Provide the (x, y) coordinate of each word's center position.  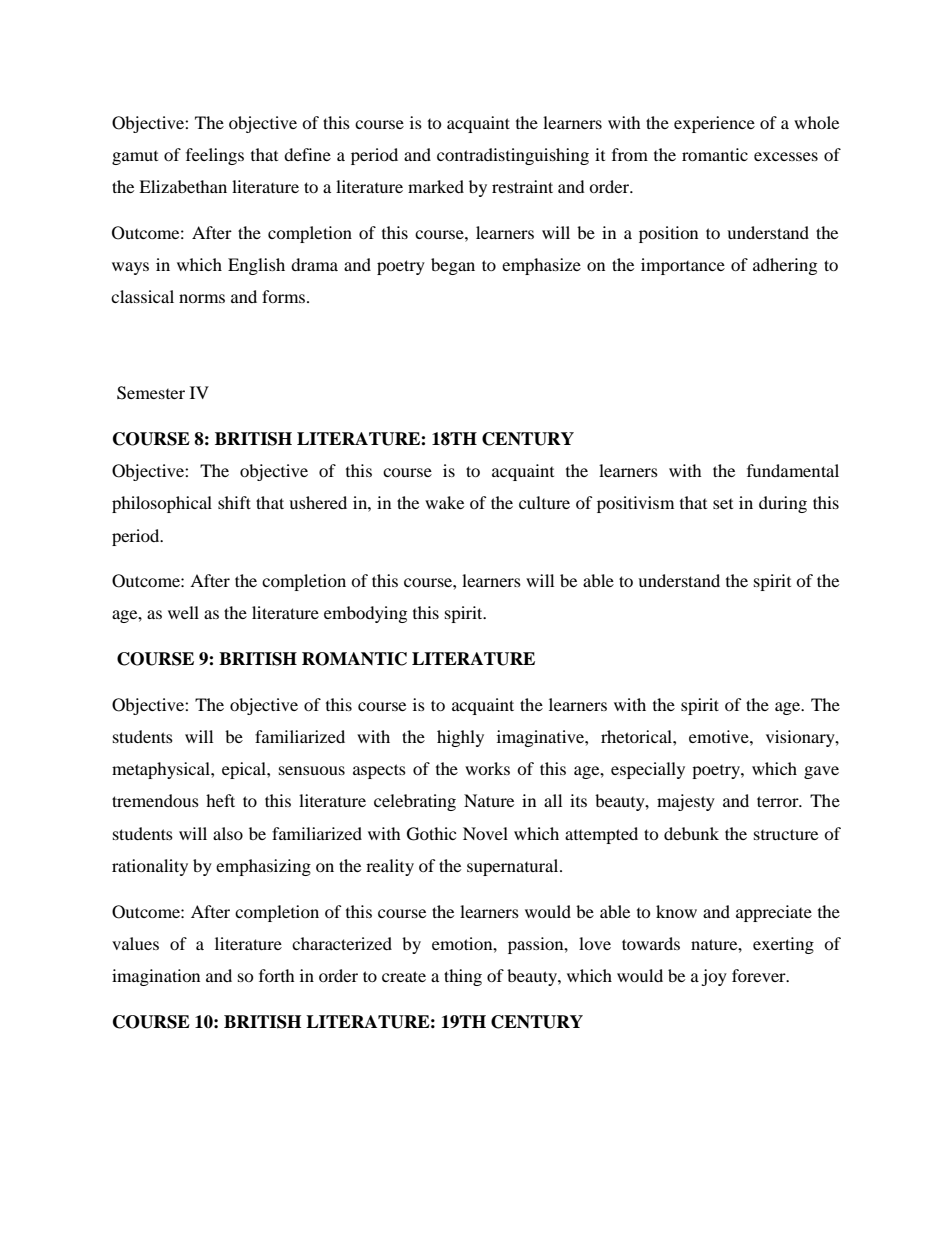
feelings (215, 156)
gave (821, 772)
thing (463, 977)
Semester (151, 393)
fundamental (793, 470)
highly (460, 738)
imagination (156, 977)
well (183, 612)
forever (760, 975)
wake (444, 502)
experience (714, 124)
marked (436, 186)
